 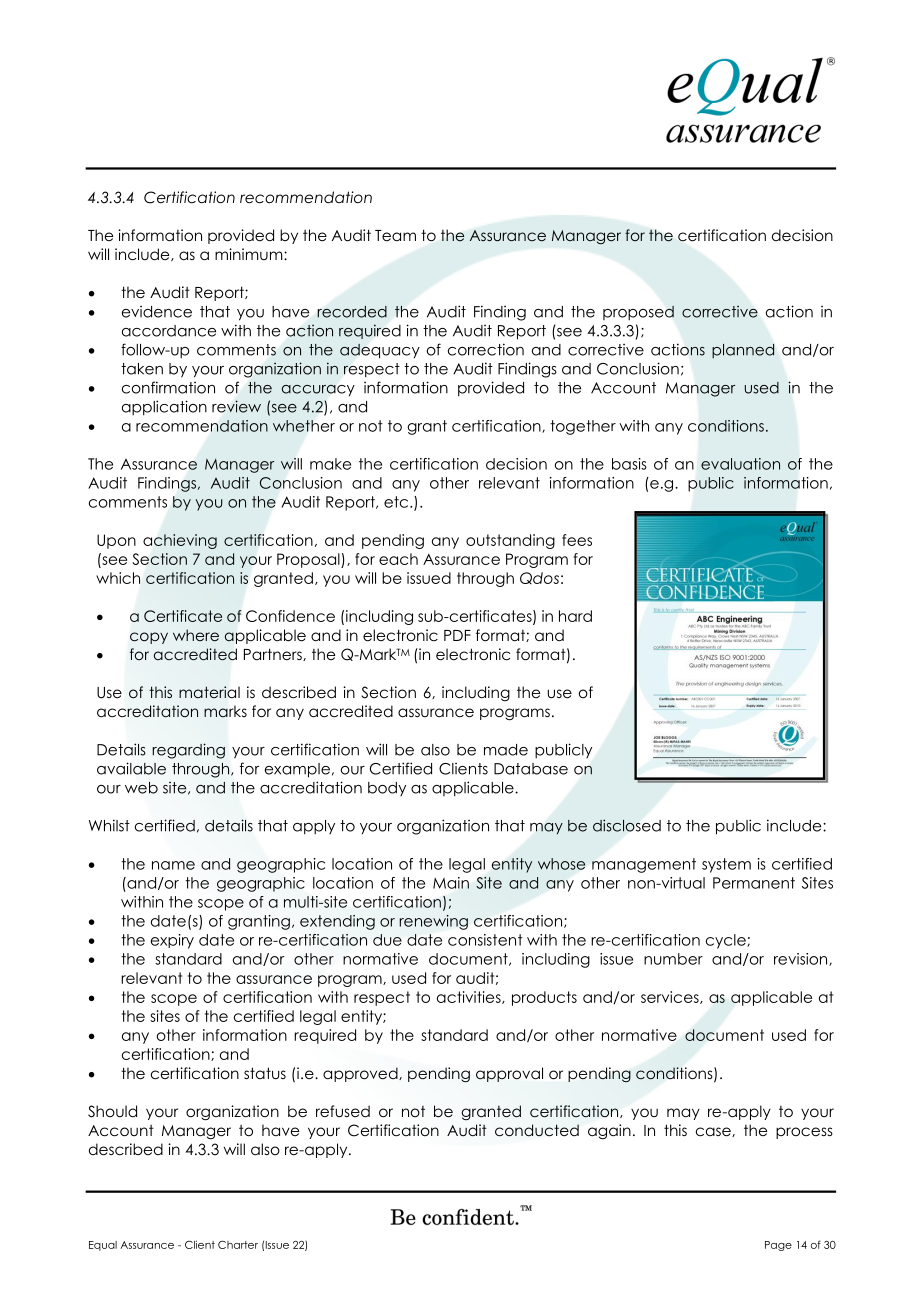 I want to click on achieving, so click(x=180, y=541).
